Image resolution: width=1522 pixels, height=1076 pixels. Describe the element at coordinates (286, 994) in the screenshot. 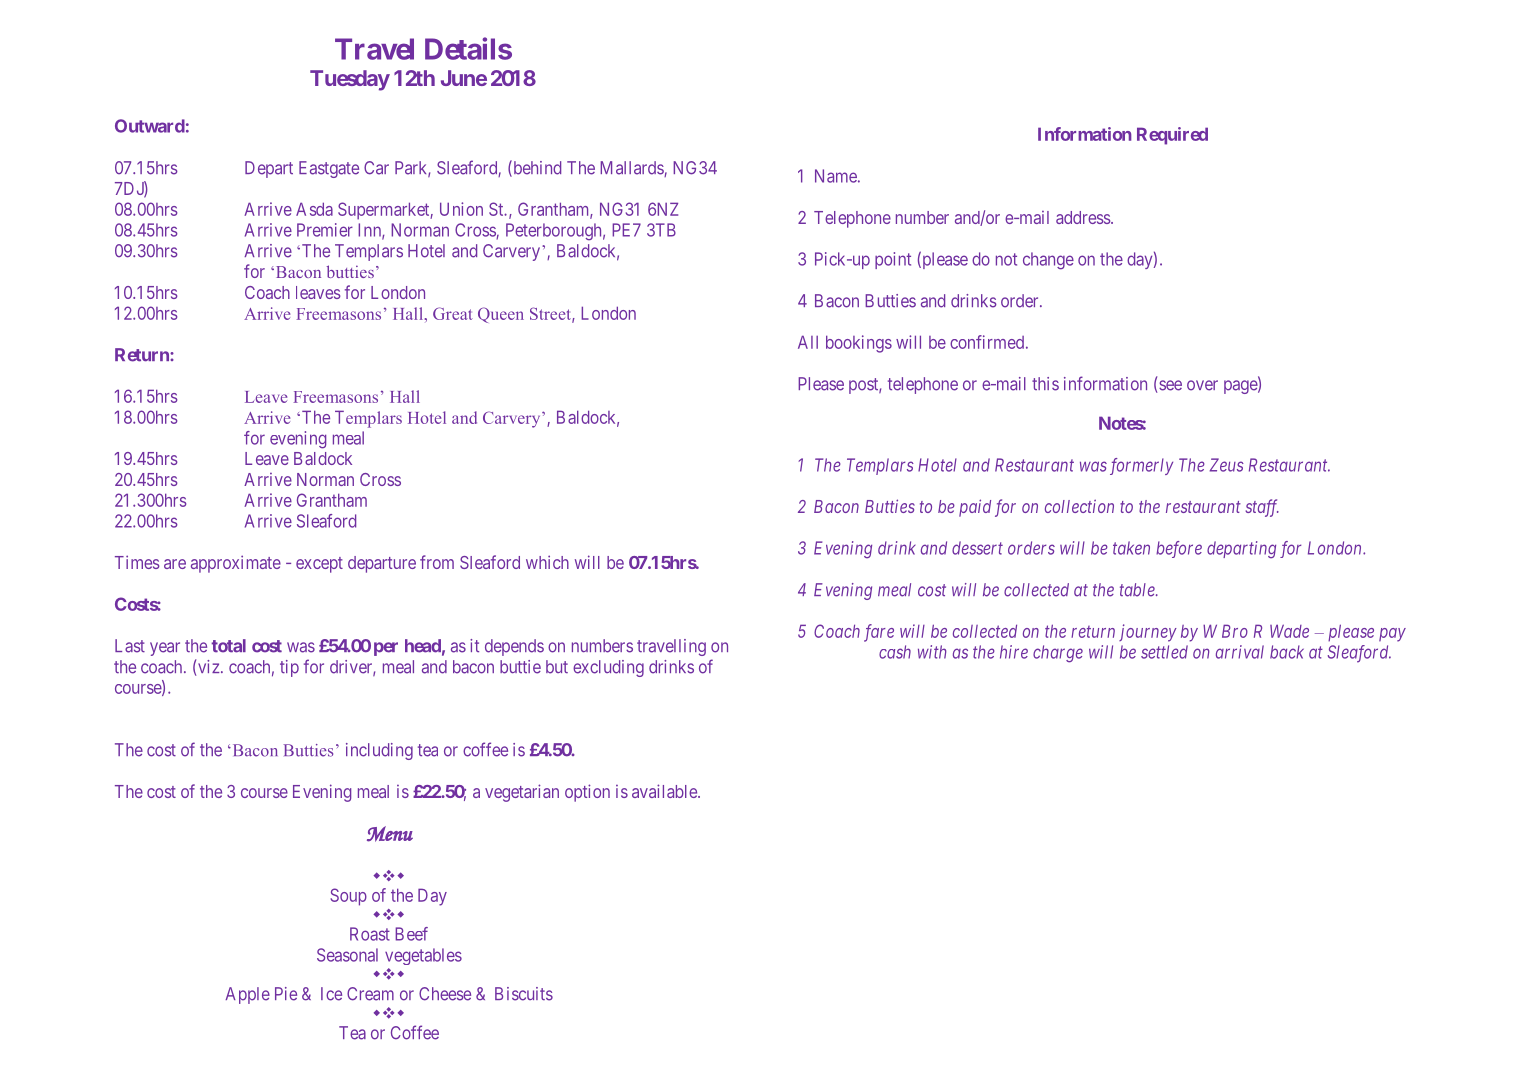

I see `Pie` at that location.
